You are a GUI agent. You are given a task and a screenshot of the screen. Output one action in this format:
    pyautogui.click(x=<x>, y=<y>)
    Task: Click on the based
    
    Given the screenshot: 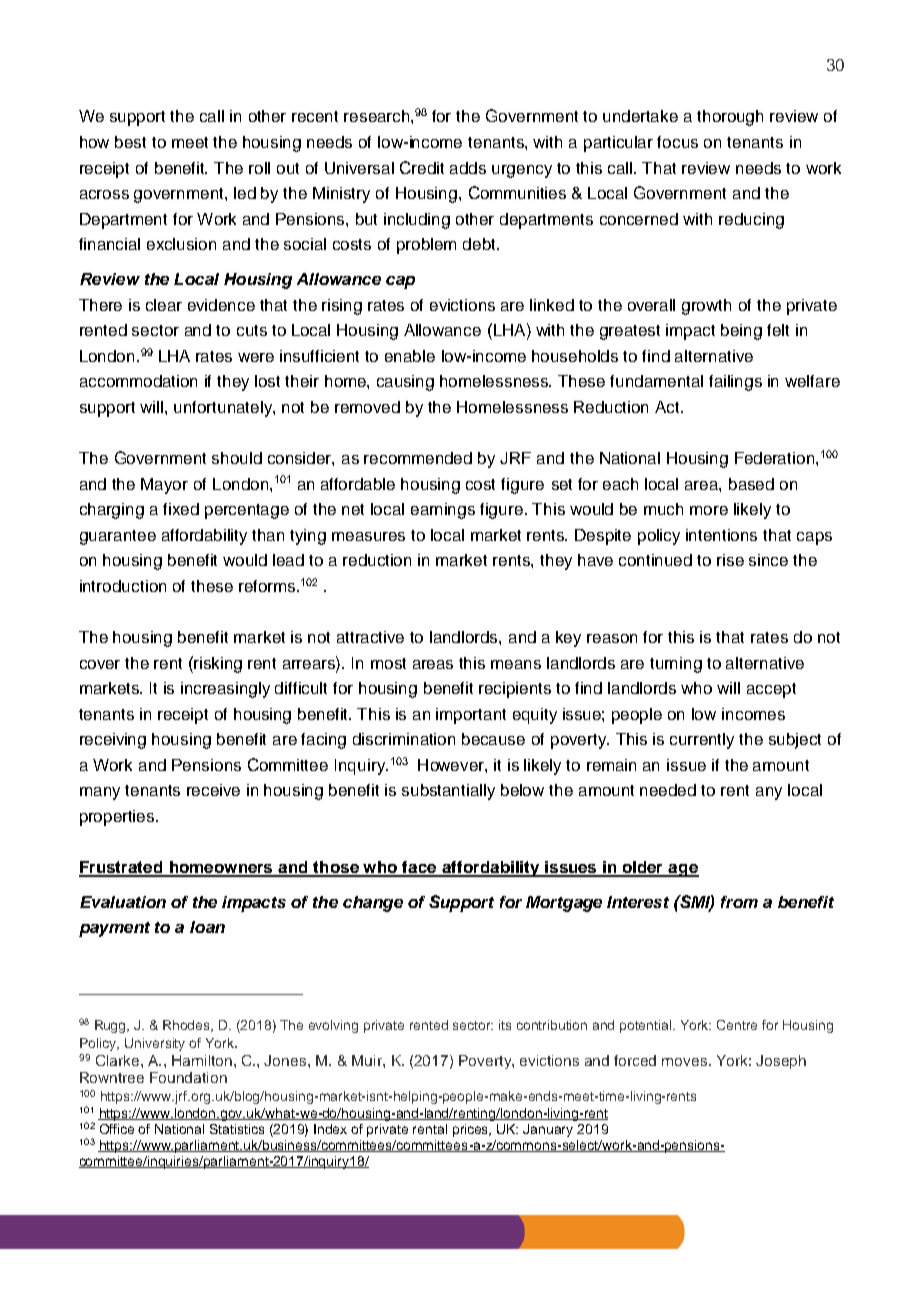 What is the action you would take?
    pyautogui.click(x=751, y=484)
